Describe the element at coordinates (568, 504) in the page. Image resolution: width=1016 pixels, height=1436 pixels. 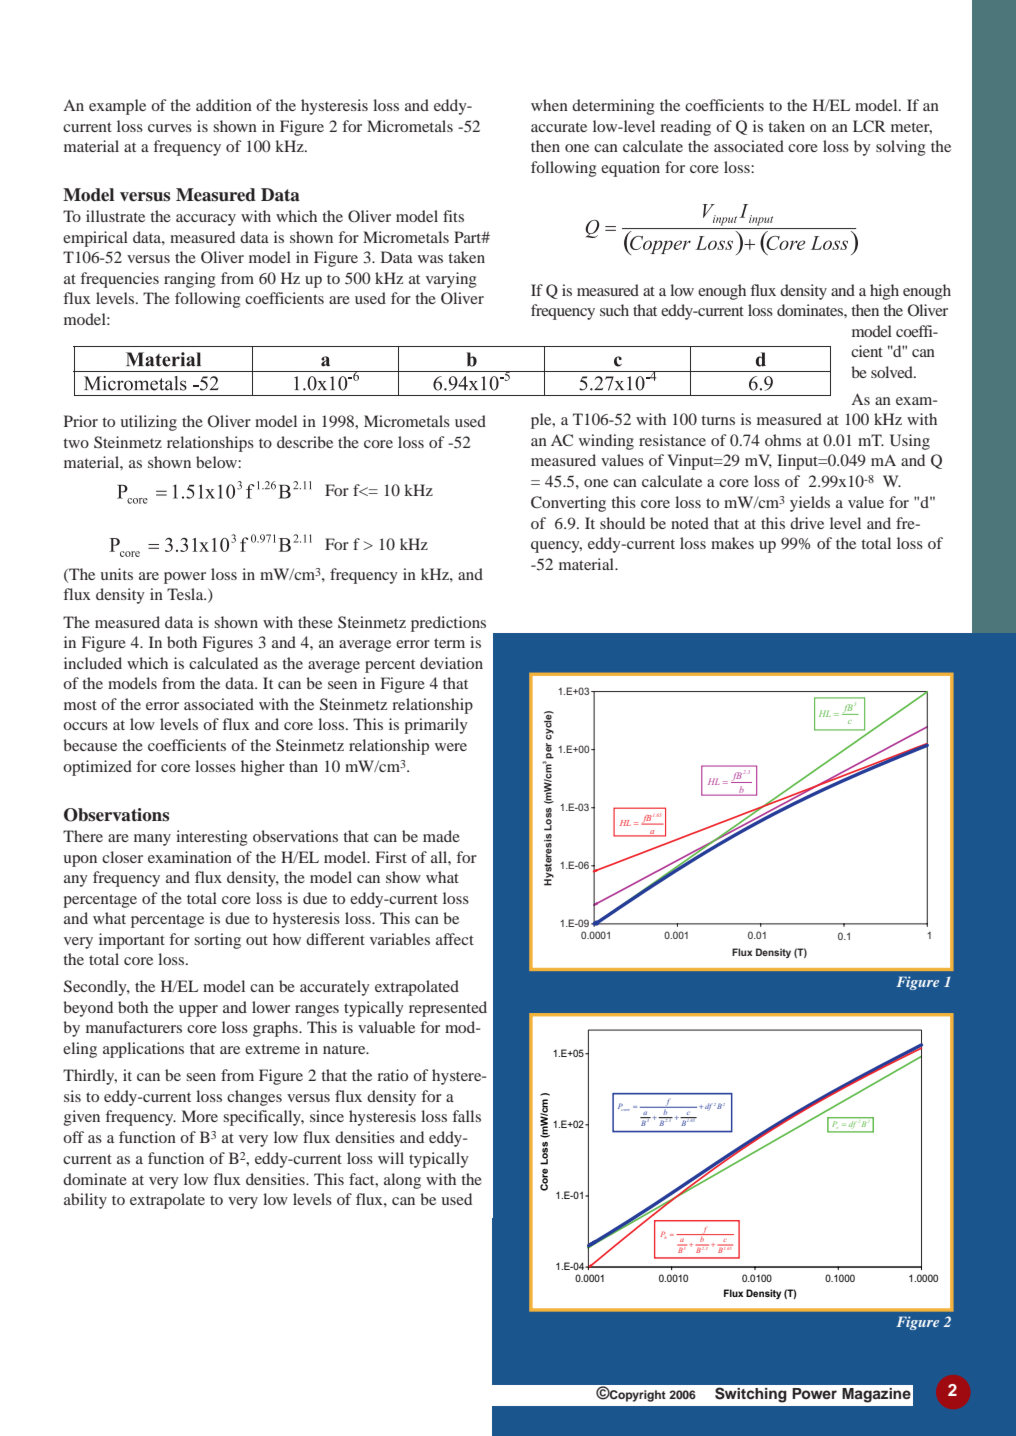
I see `Converting` at that location.
